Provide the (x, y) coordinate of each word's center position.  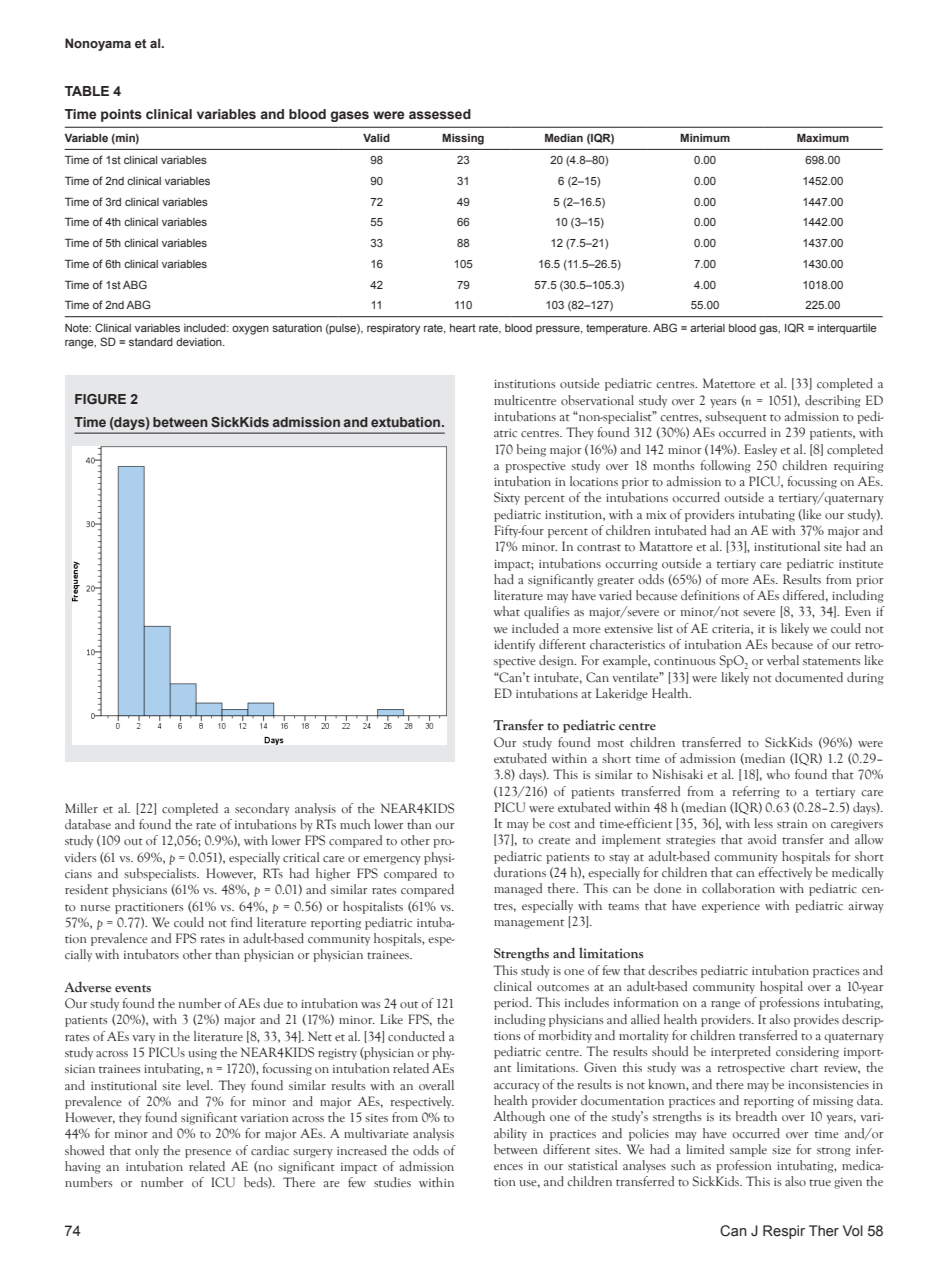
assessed (440, 114)
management (529, 924)
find (241, 922)
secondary (262, 809)
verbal (783, 660)
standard (151, 342)
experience (731, 907)
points (121, 115)
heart (463, 328)
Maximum (823, 137)
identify (514, 645)
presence (208, 1153)
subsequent (736, 417)
